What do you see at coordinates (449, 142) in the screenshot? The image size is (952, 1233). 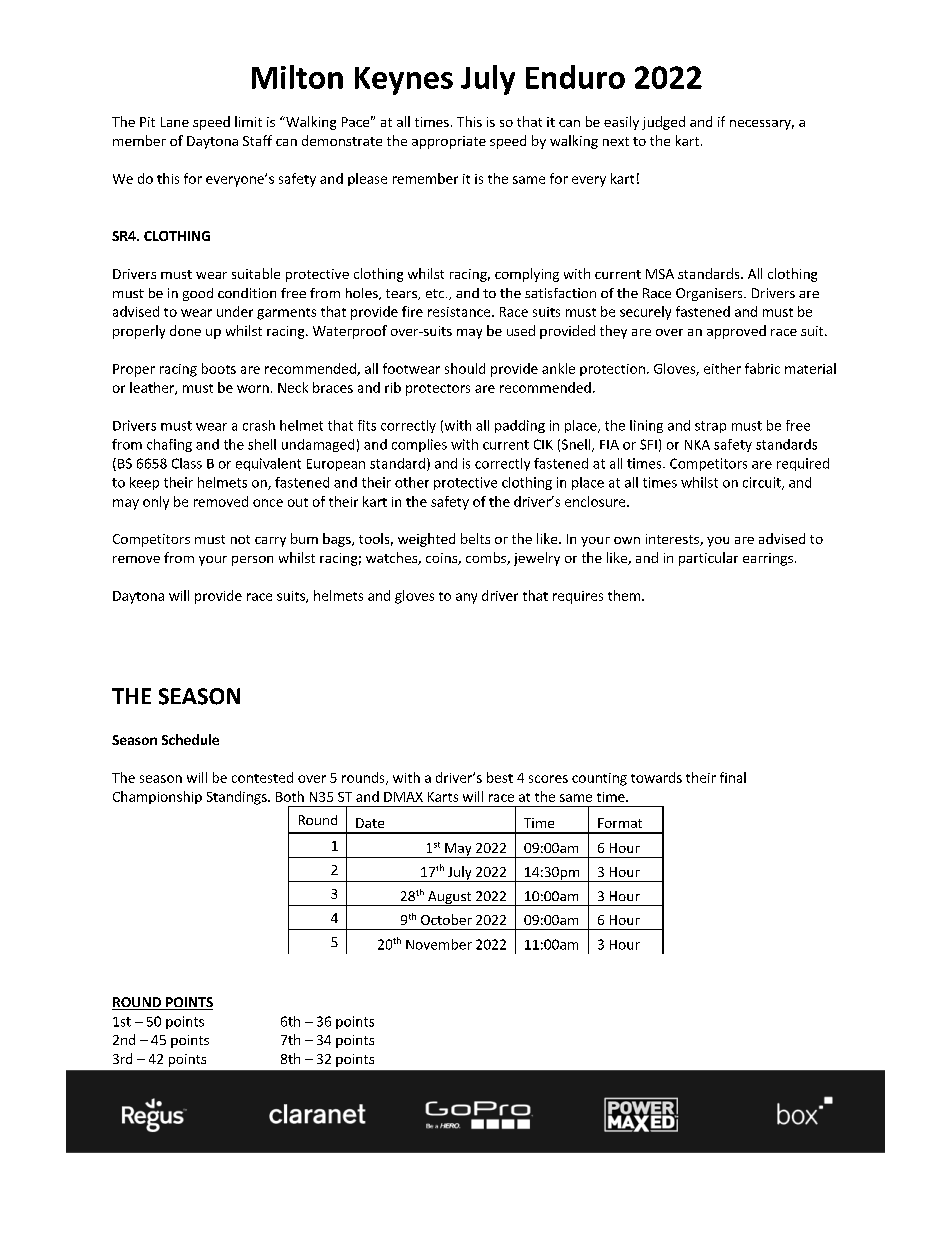 I see `appropriate` at bounding box center [449, 142].
